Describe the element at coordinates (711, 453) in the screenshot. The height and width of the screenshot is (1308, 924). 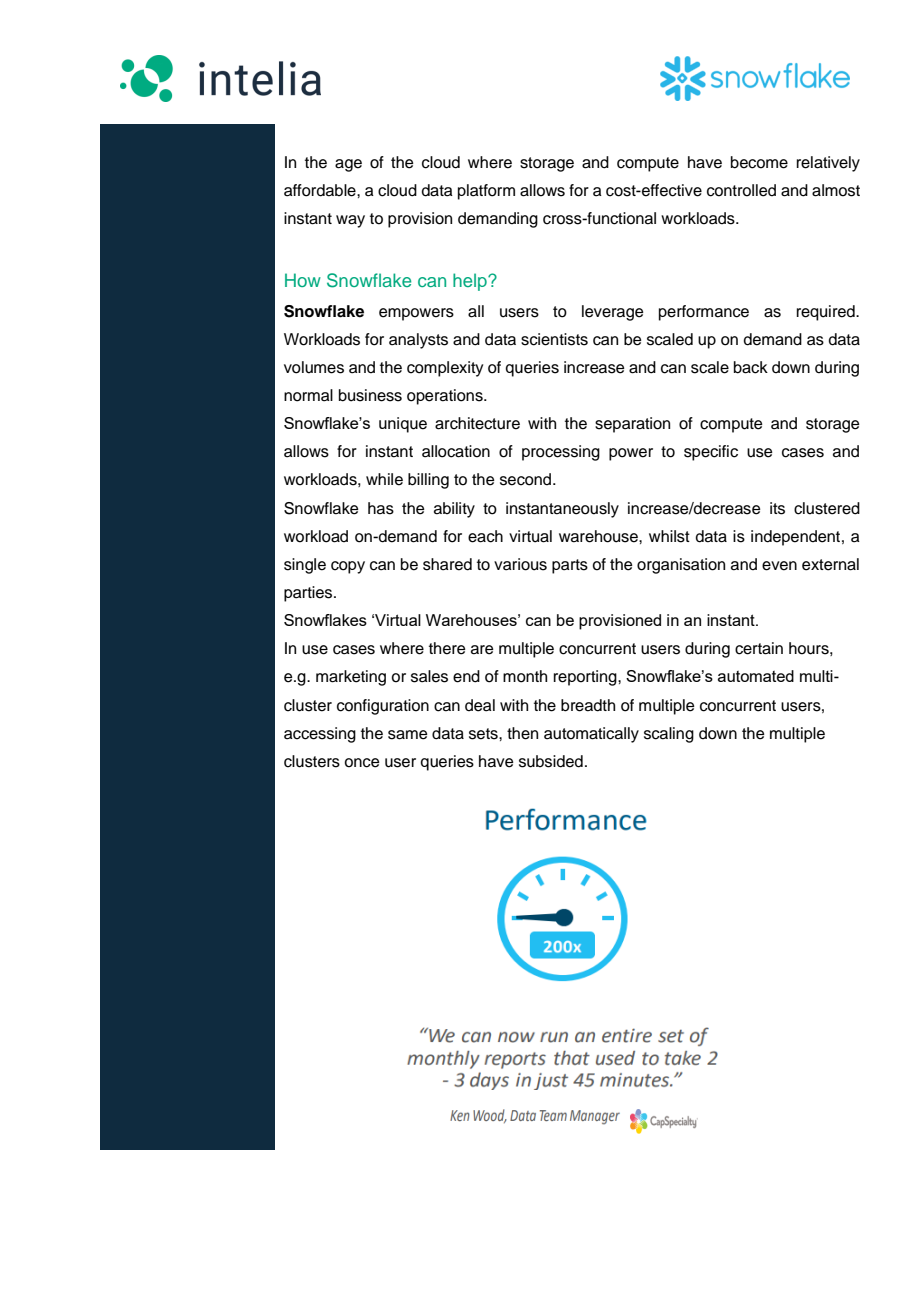
I see `specific` at that location.
